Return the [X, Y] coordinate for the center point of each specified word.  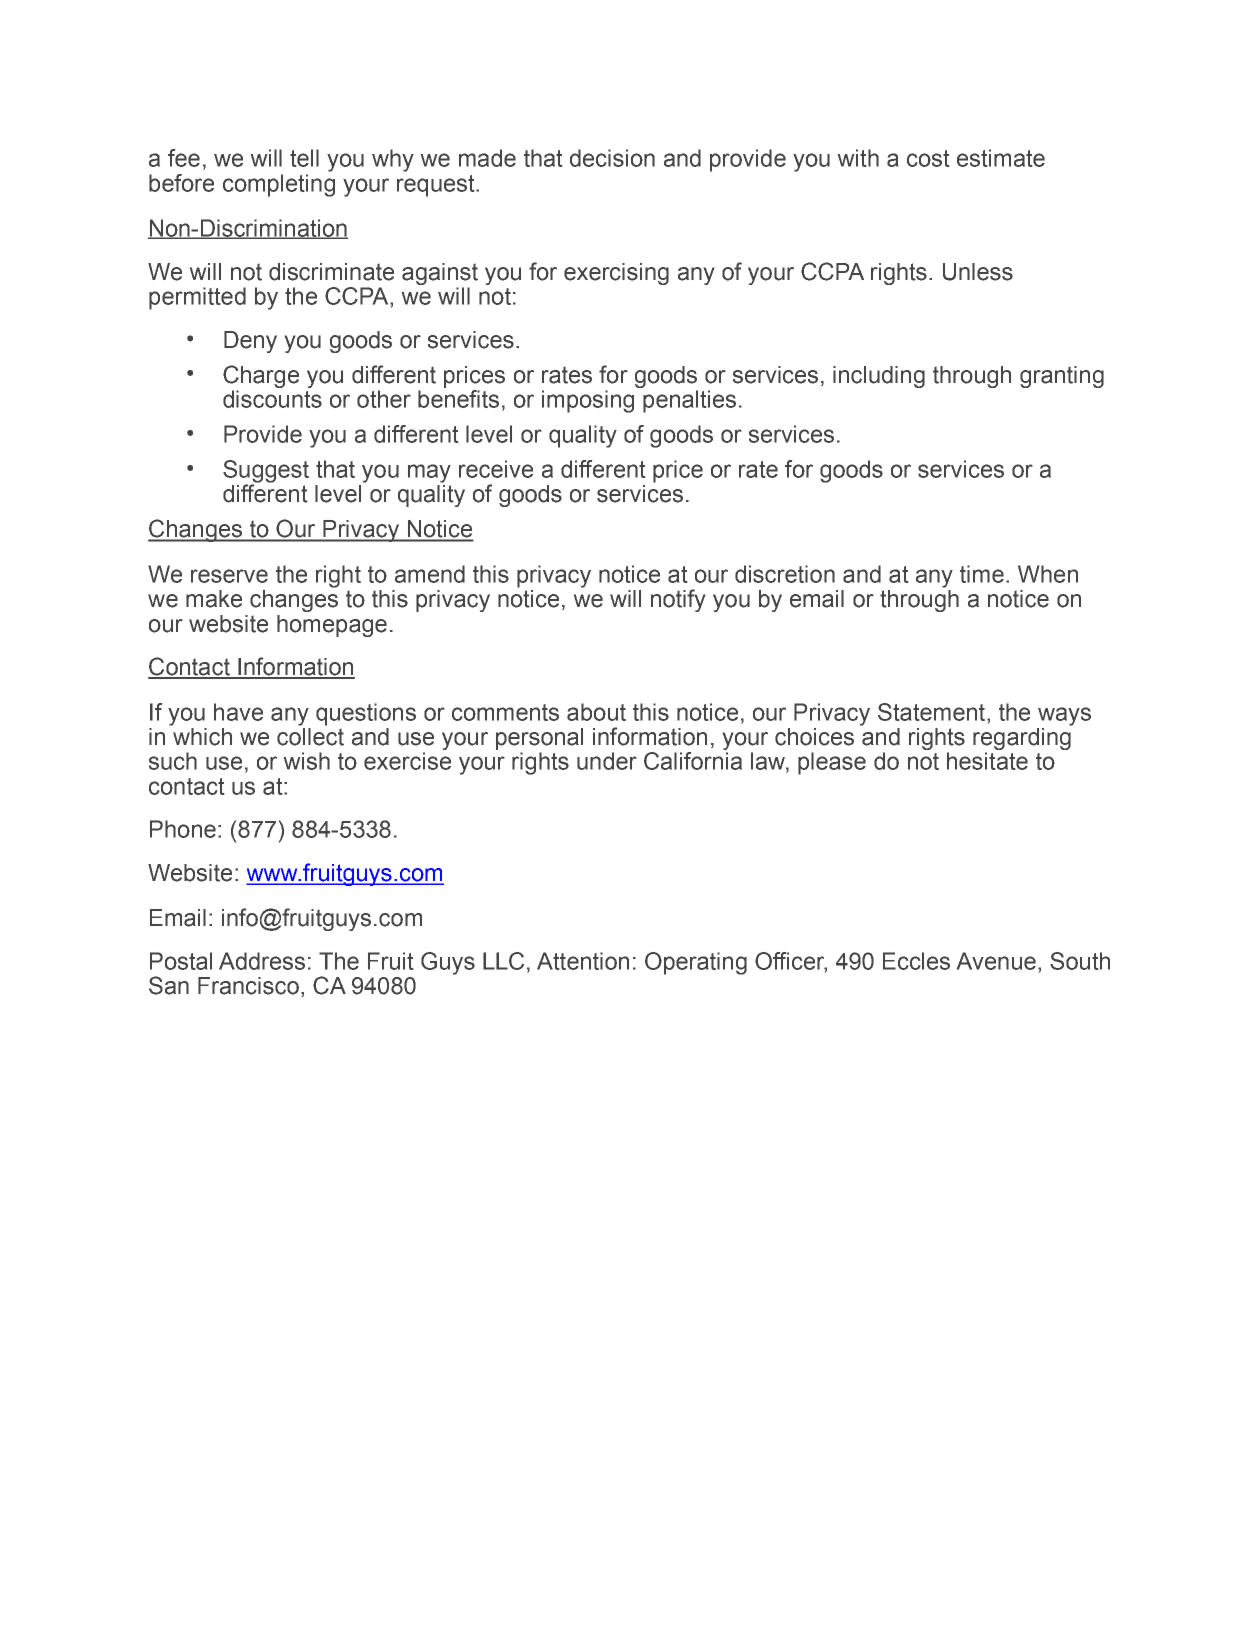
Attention [583, 961]
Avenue [996, 961]
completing [279, 185]
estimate [1001, 158]
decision [612, 158]
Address [262, 961]
